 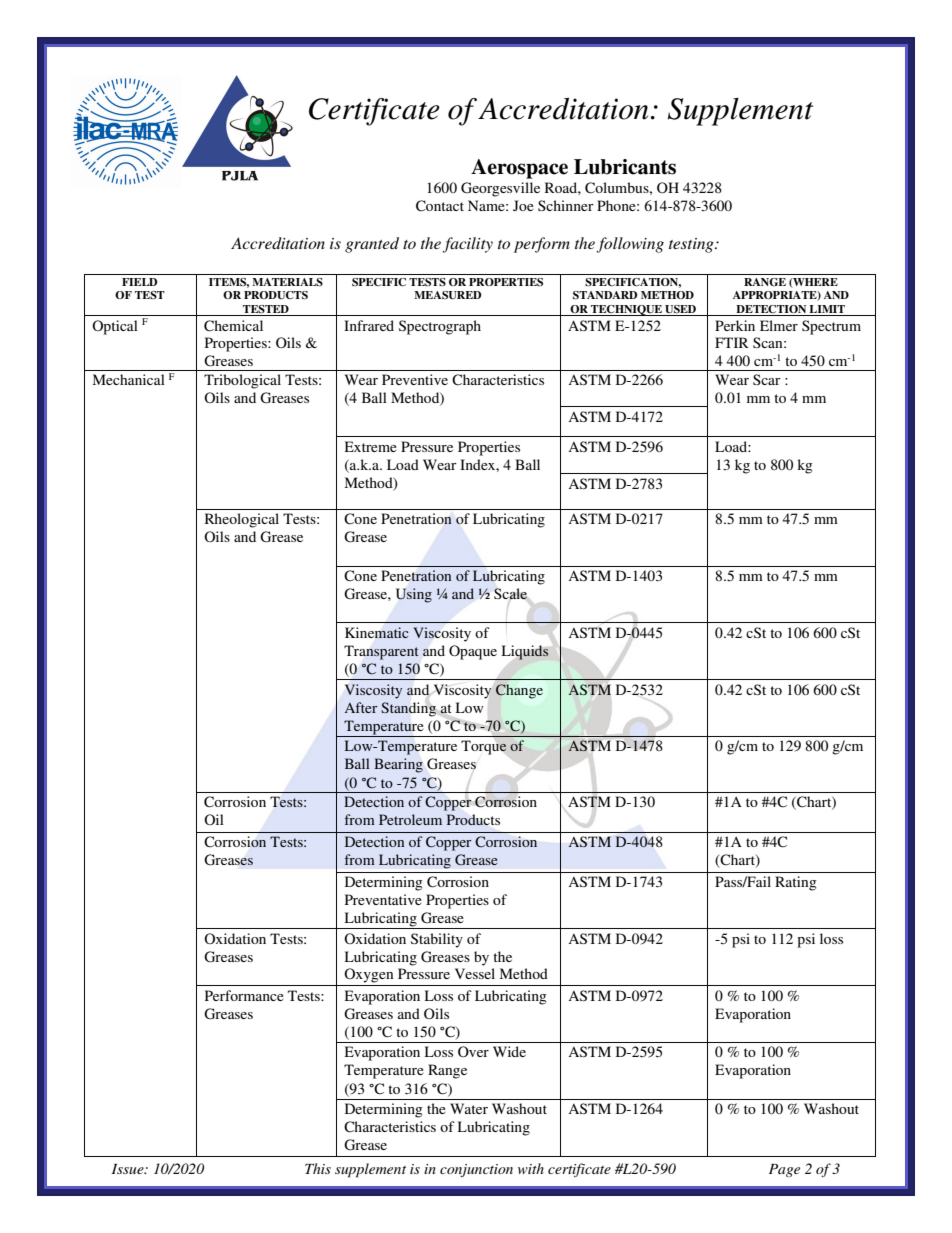 I want to click on Extreme, so click(x=371, y=446).
